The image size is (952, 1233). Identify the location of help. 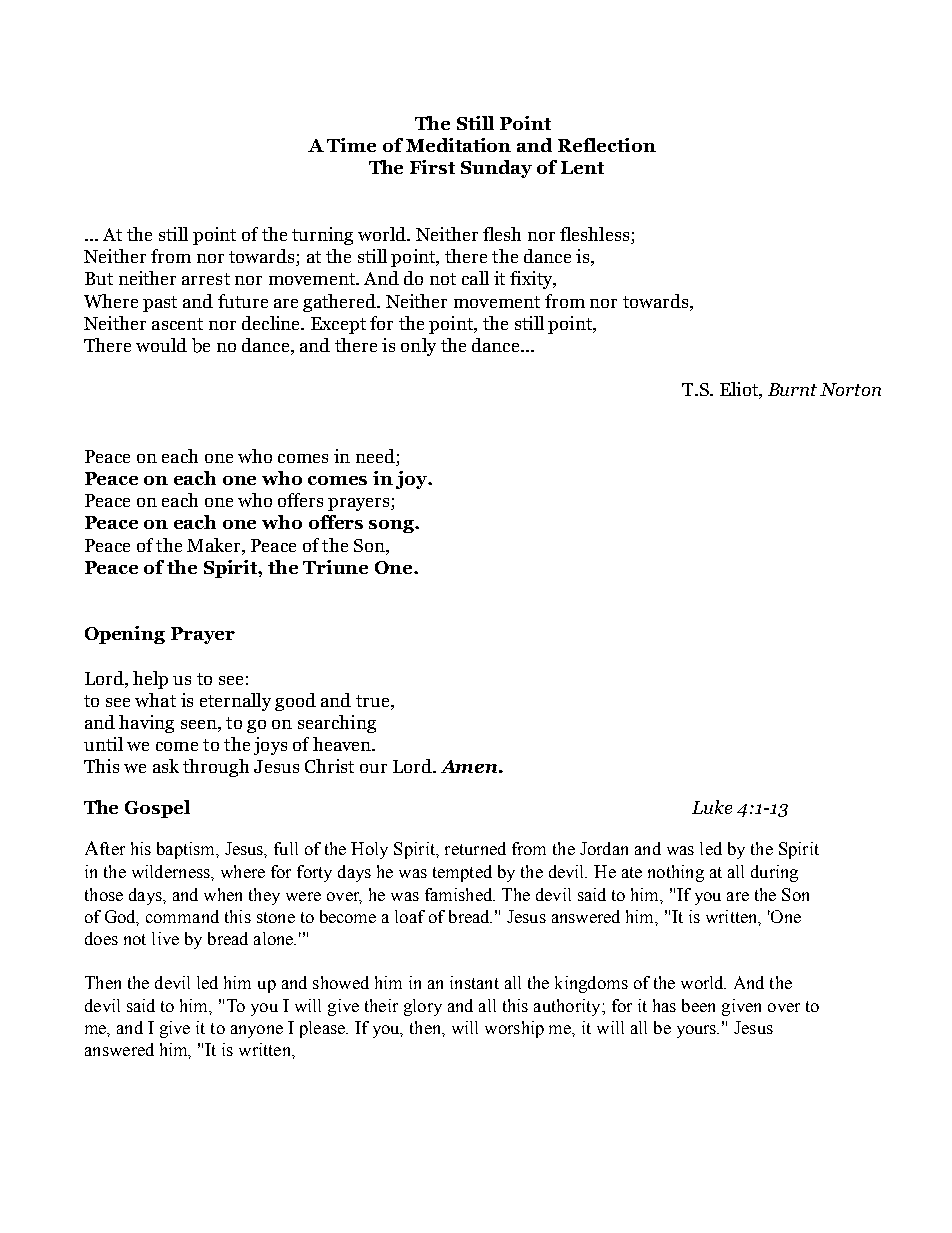
(150, 680).
